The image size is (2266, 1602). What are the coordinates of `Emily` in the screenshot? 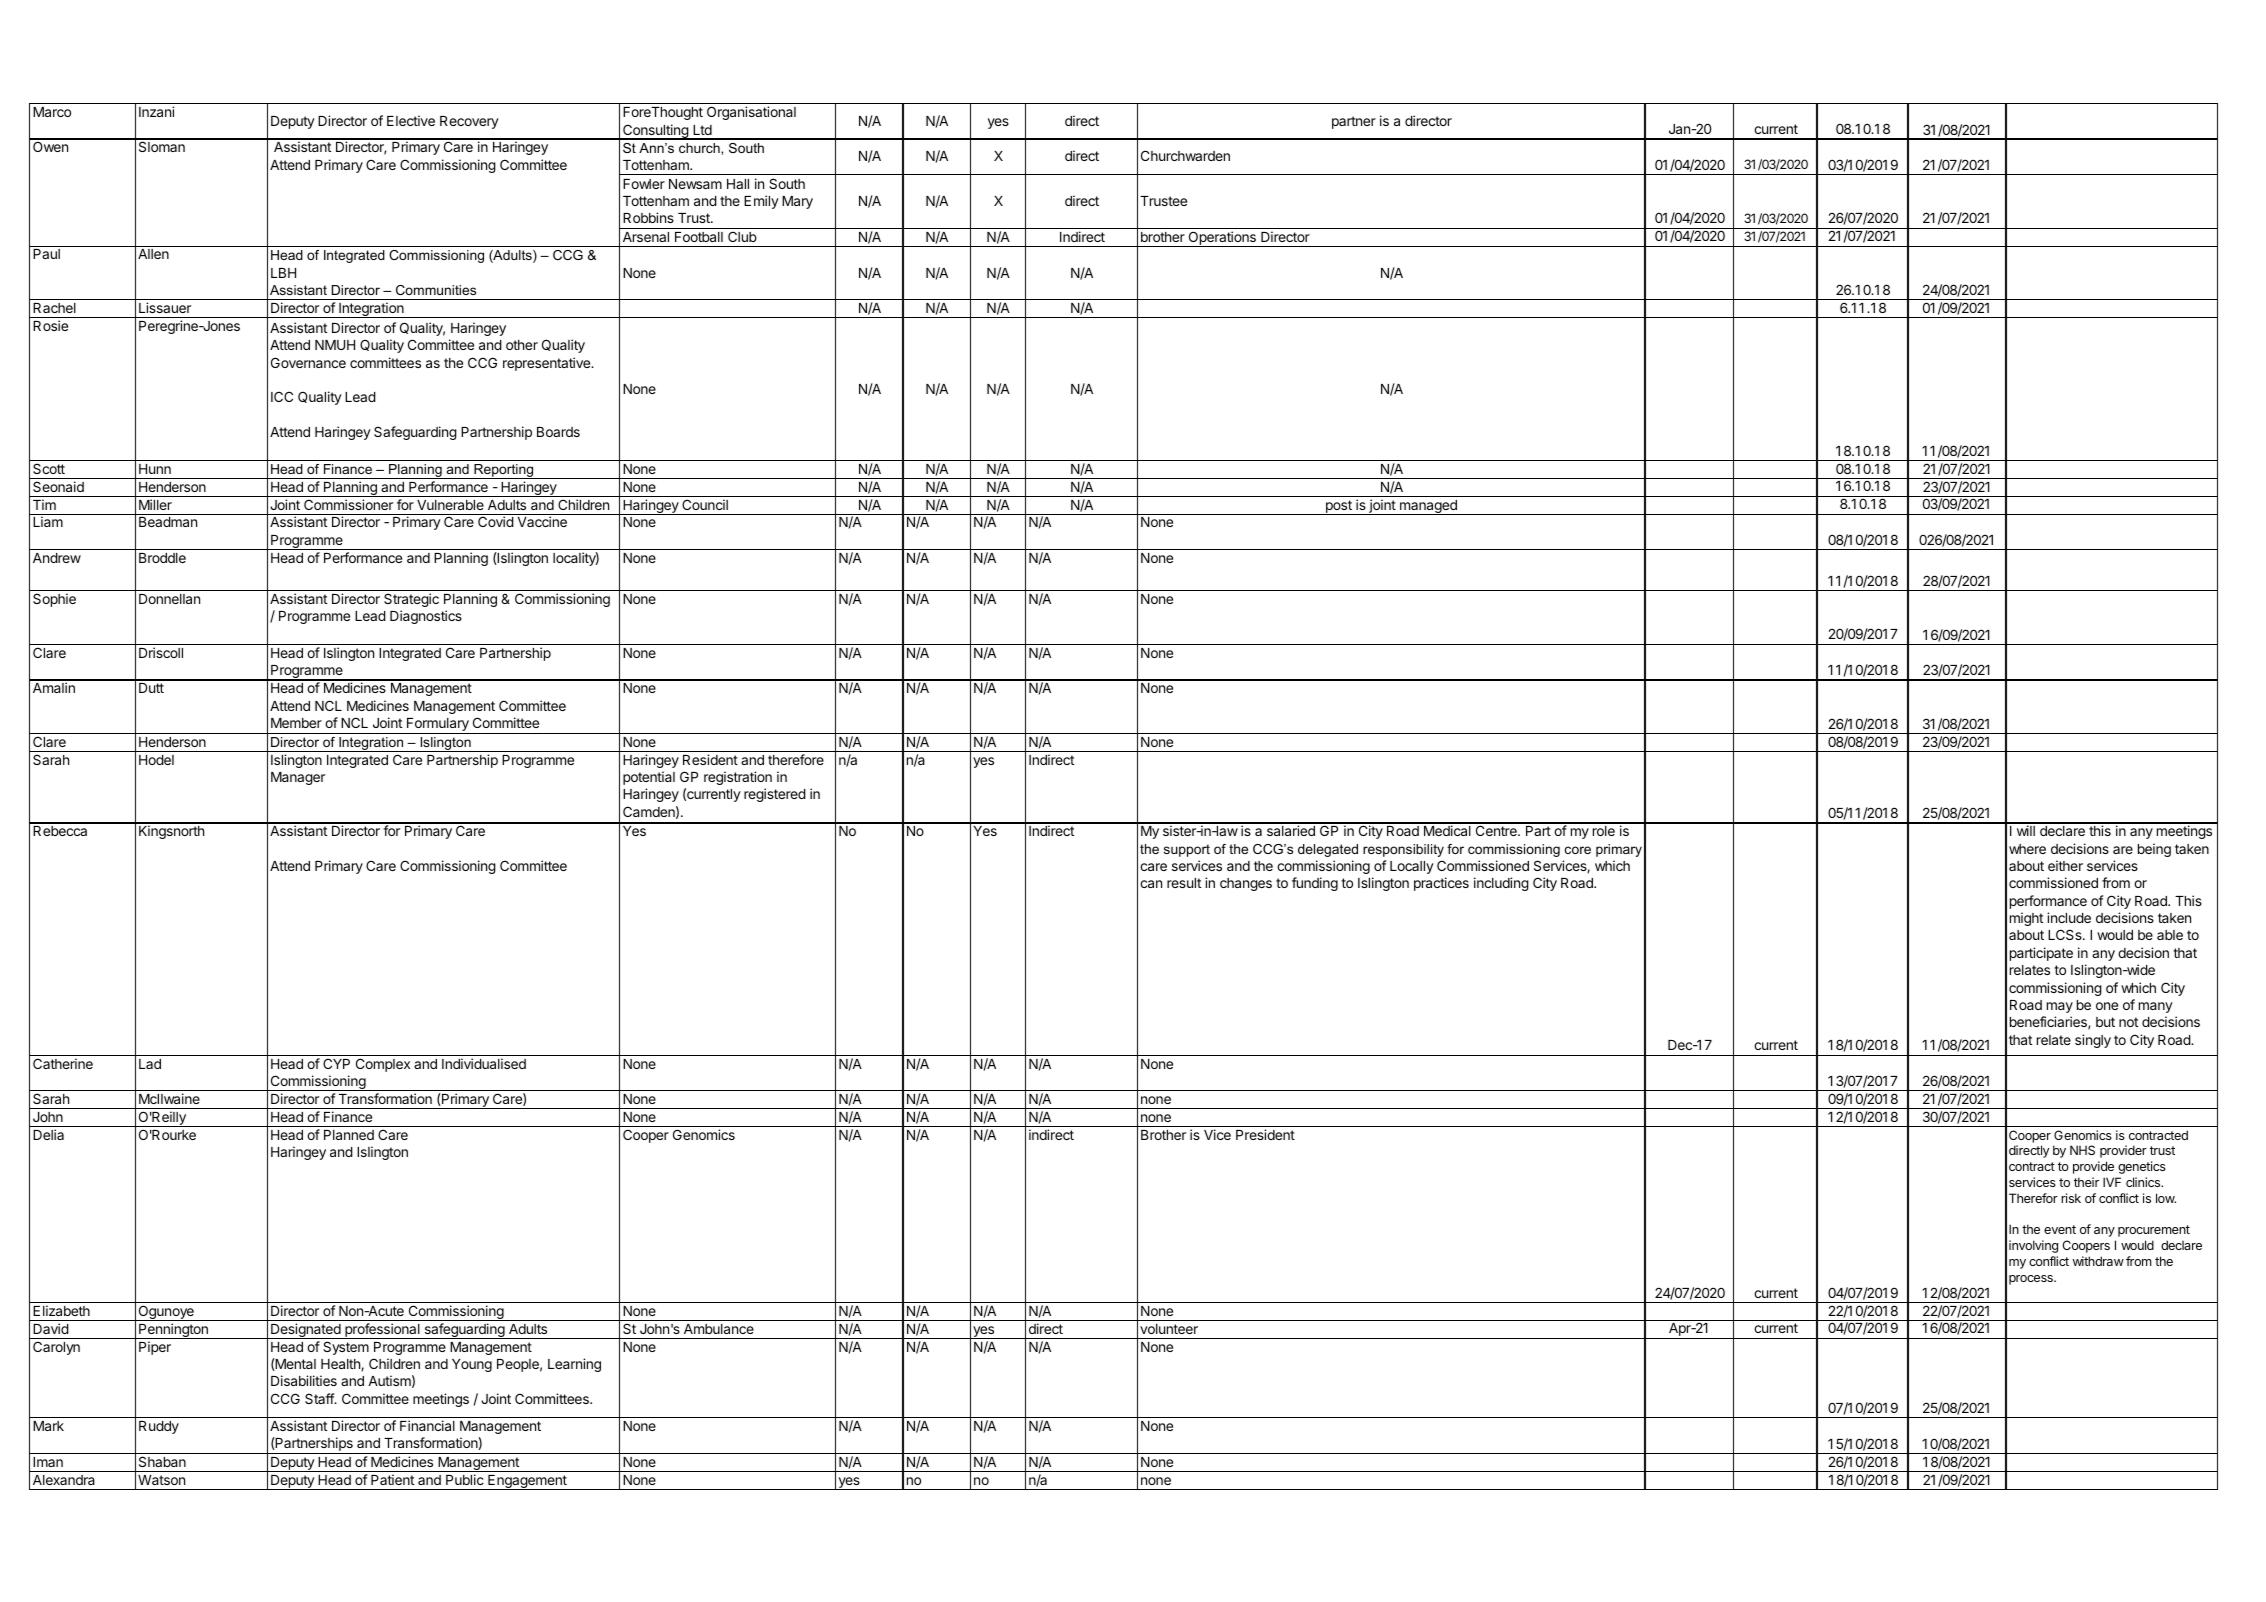 It's located at (761, 202).
